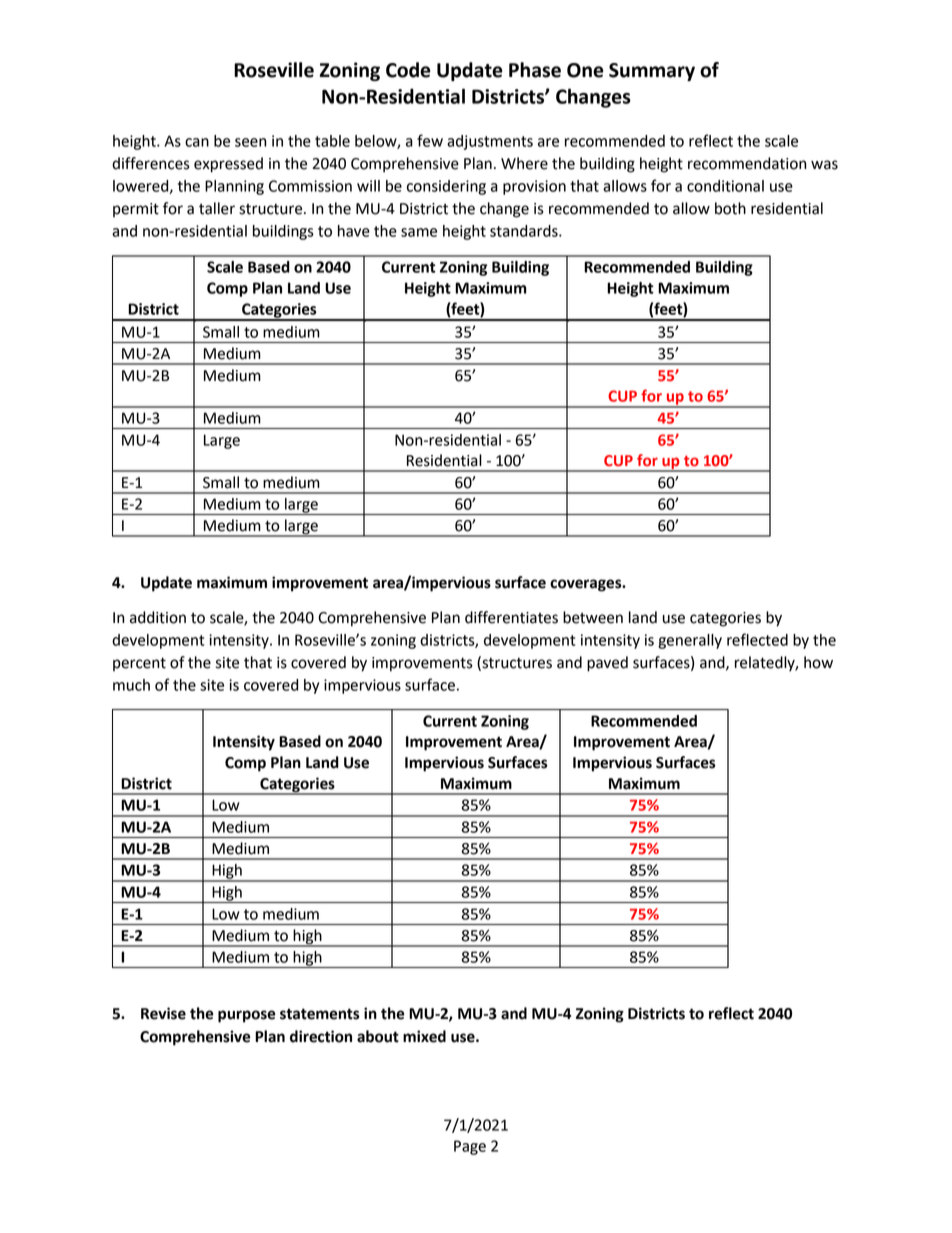 This document has width=952, height=1233. I want to click on purpose, so click(247, 1016).
